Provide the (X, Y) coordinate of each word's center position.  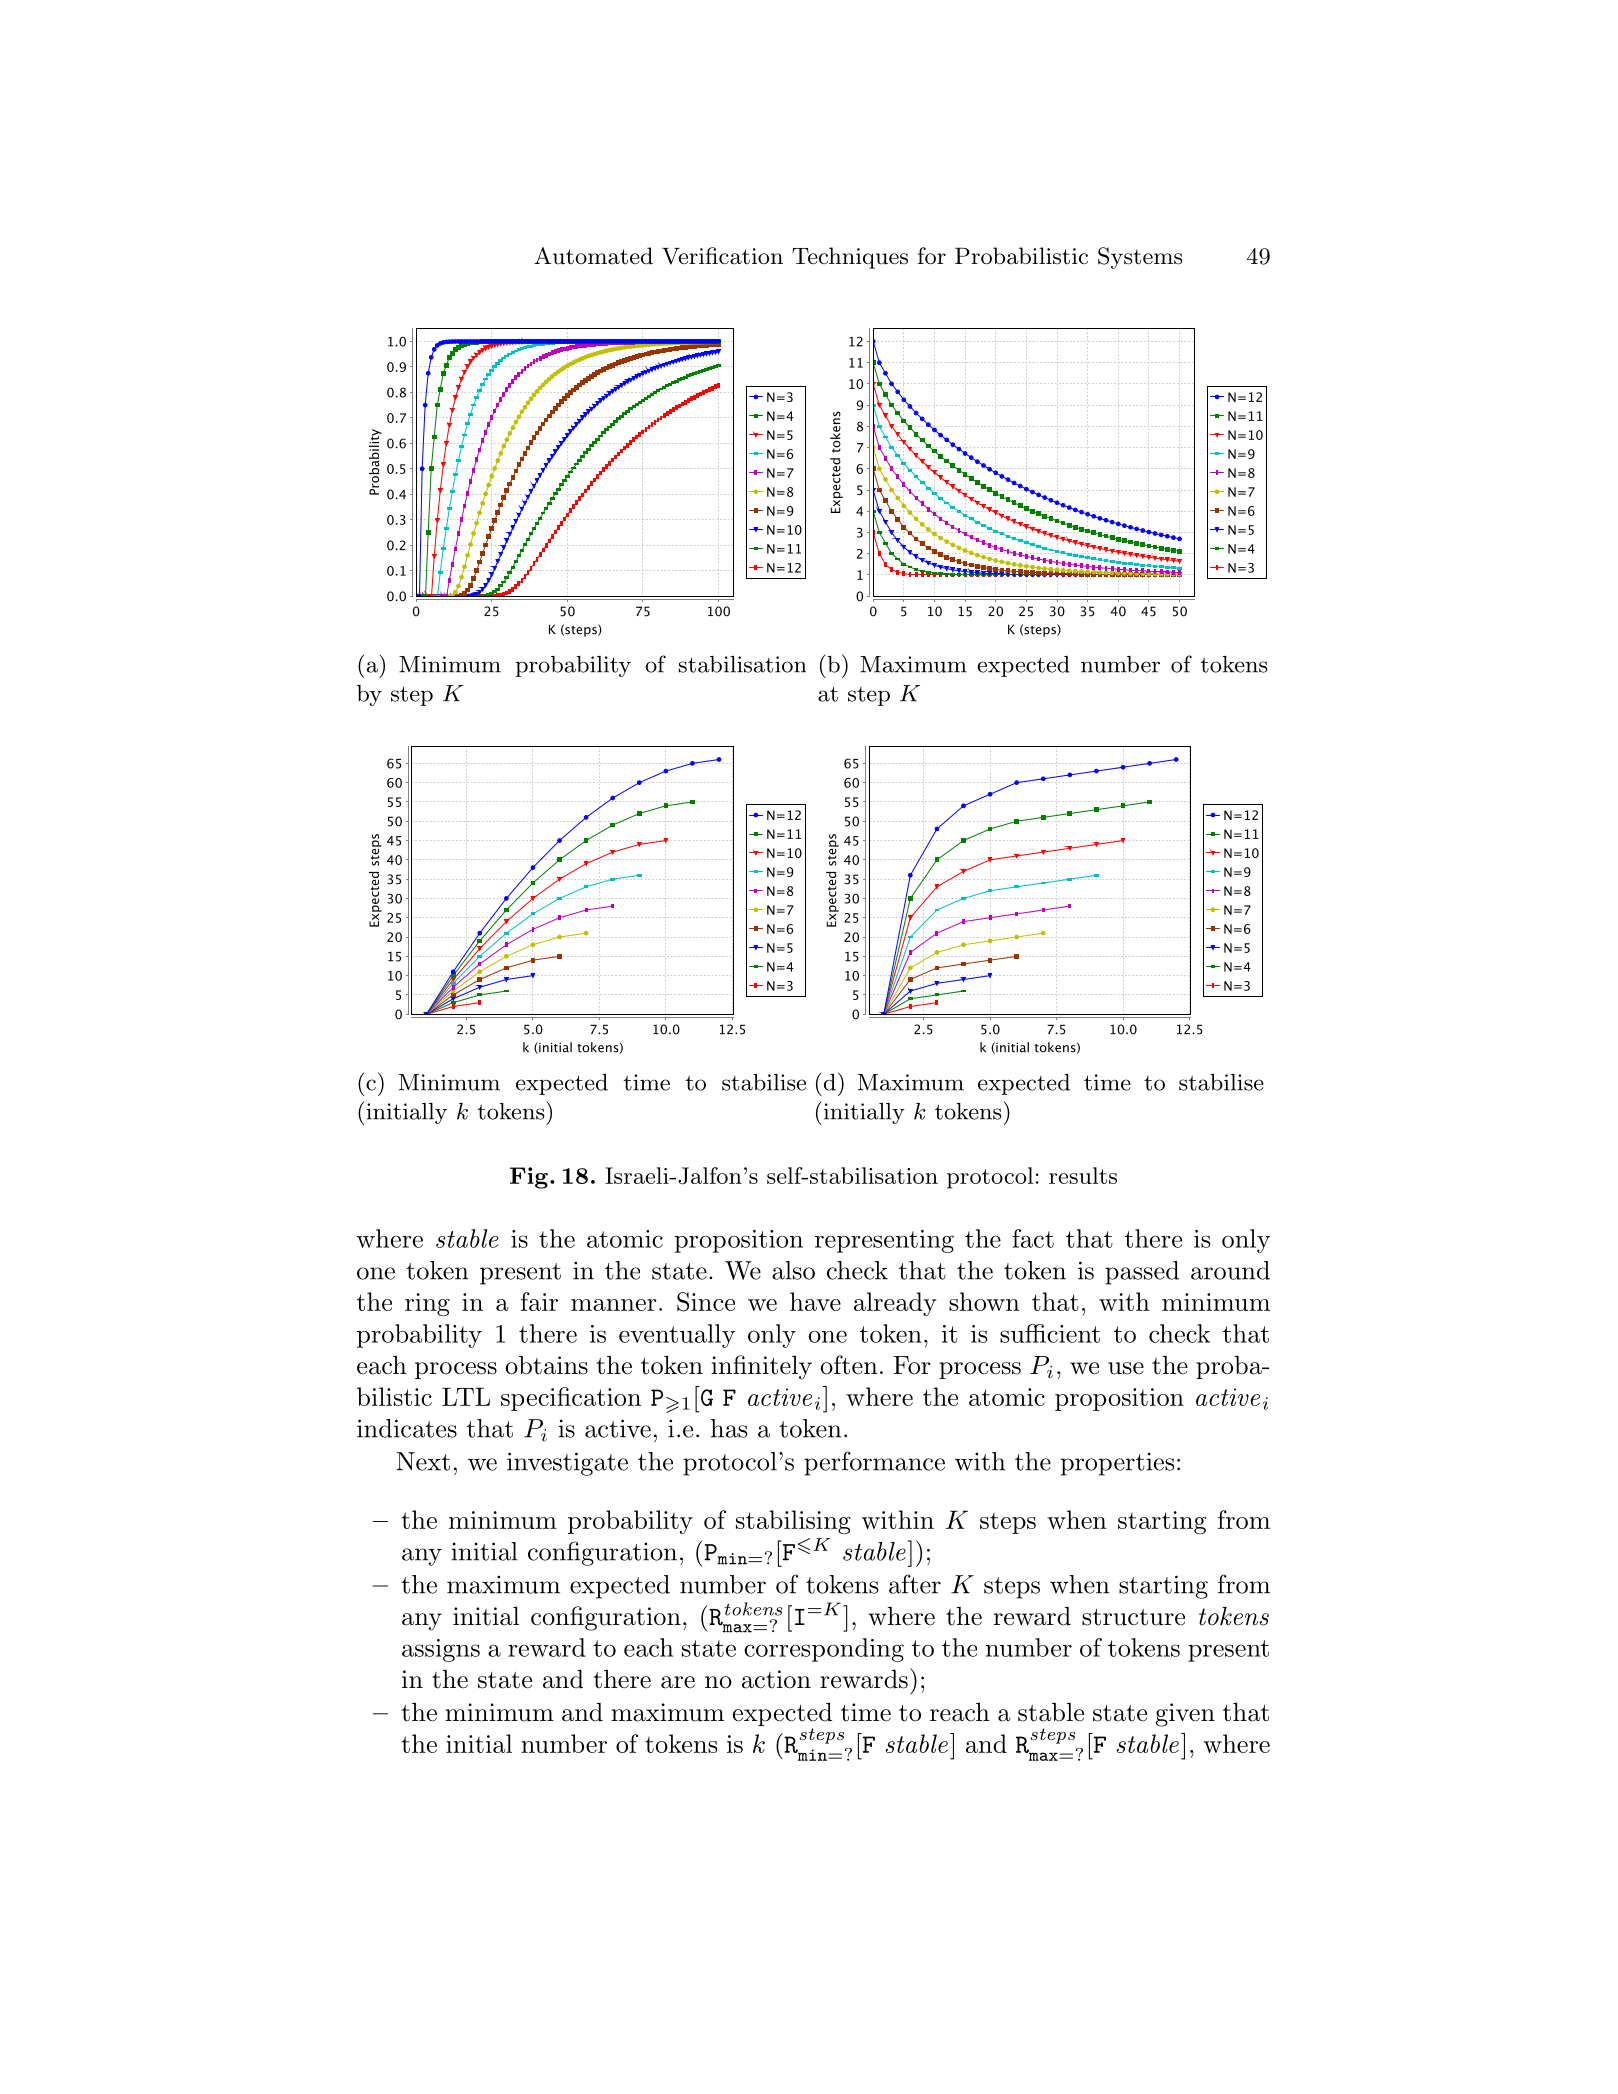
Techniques (850, 258)
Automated (593, 256)
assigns (441, 1650)
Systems (1140, 258)
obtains (546, 1365)
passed (1142, 1273)
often (849, 1365)
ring (427, 1304)
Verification (722, 256)
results (1083, 1175)
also (793, 1270)
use (1126, 1368)
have (815, 1301)
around (1230, 1270)
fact (1033, 1238)
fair (539, 1301)
